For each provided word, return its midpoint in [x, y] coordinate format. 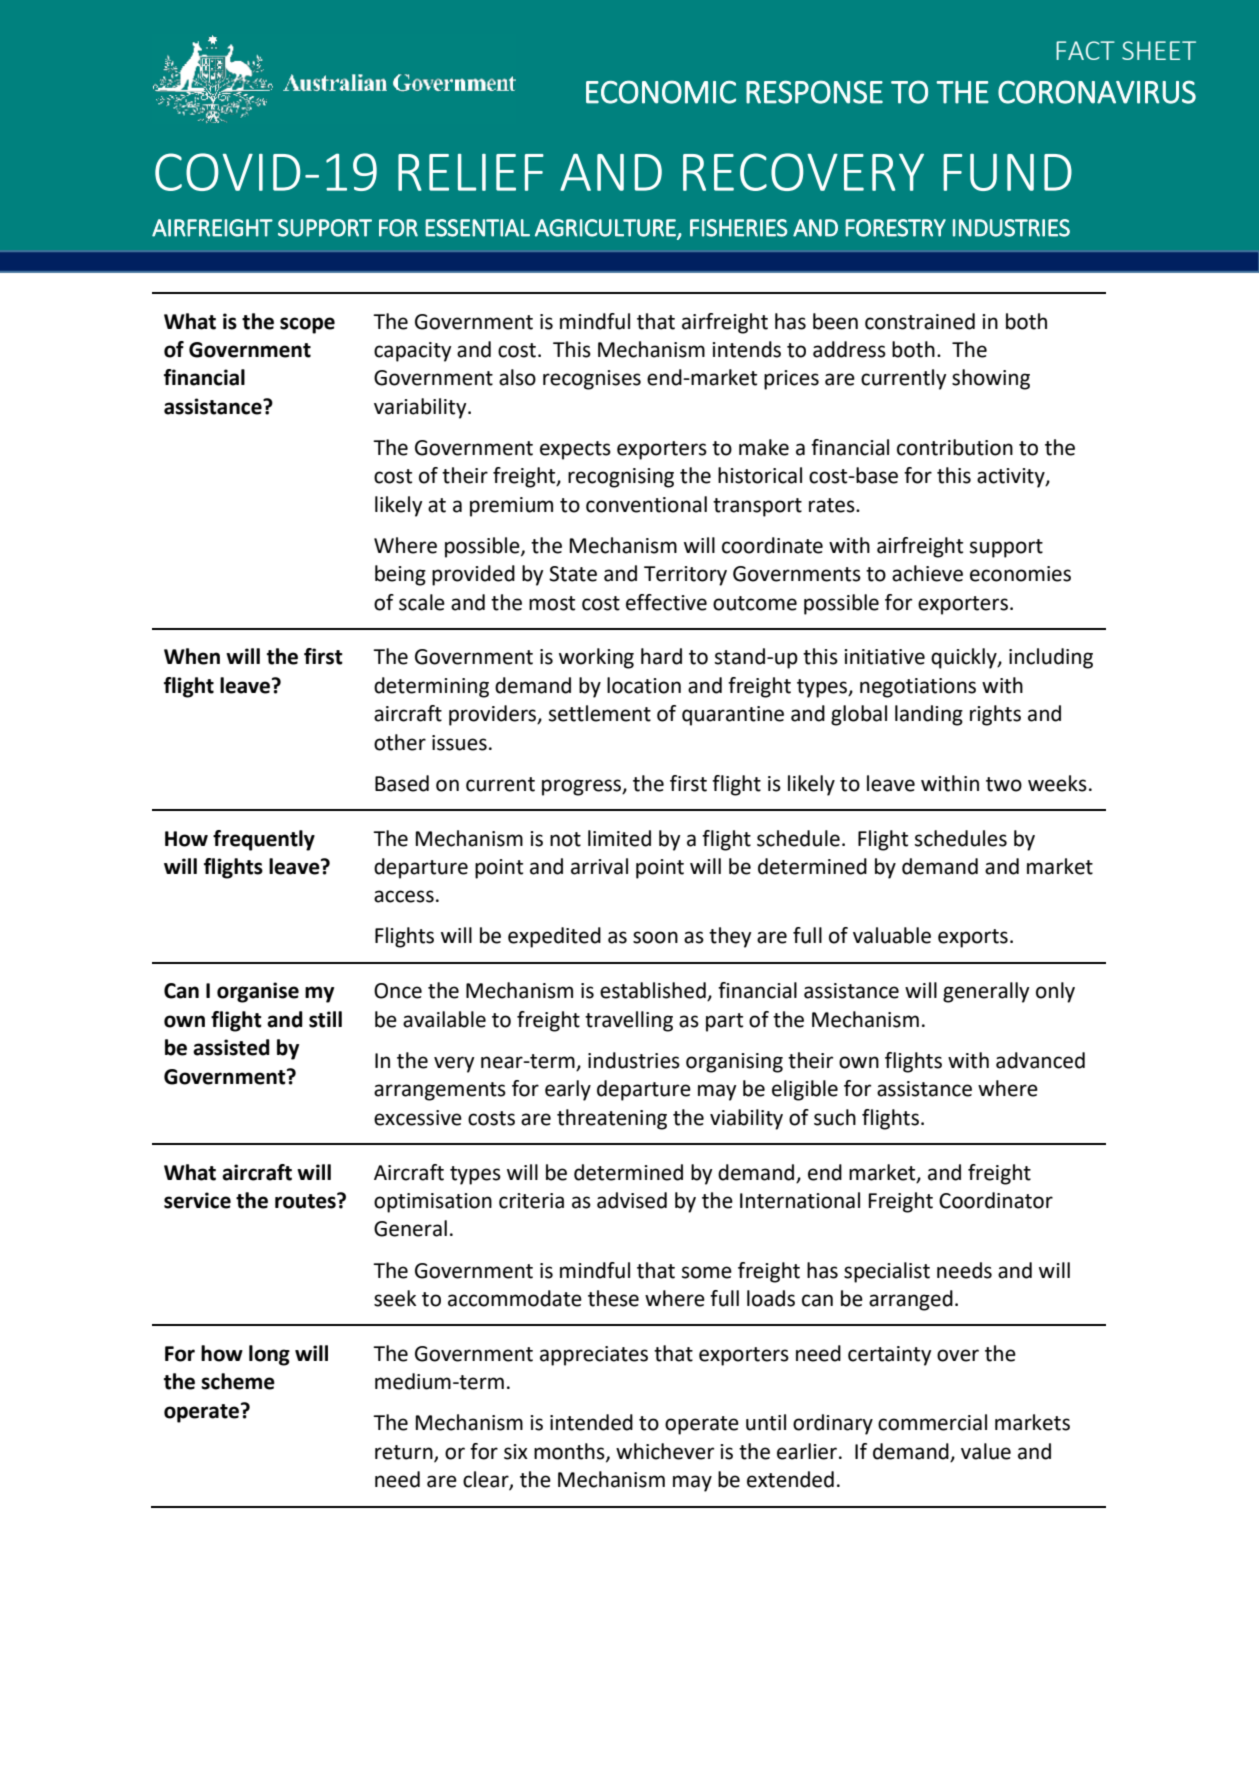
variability [421, 408]
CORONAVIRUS [1097, 92]
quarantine [733, 716]
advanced [1040, 1060]
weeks [1057, 783]
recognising [621, 478]
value [986, 1451]
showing [991, 379]
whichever [665, 1451]
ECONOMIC [661, 92]
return [405, 1453]
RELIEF [471, 172]
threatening [612, 1119]
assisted [231, 1047]
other [400, 742]
